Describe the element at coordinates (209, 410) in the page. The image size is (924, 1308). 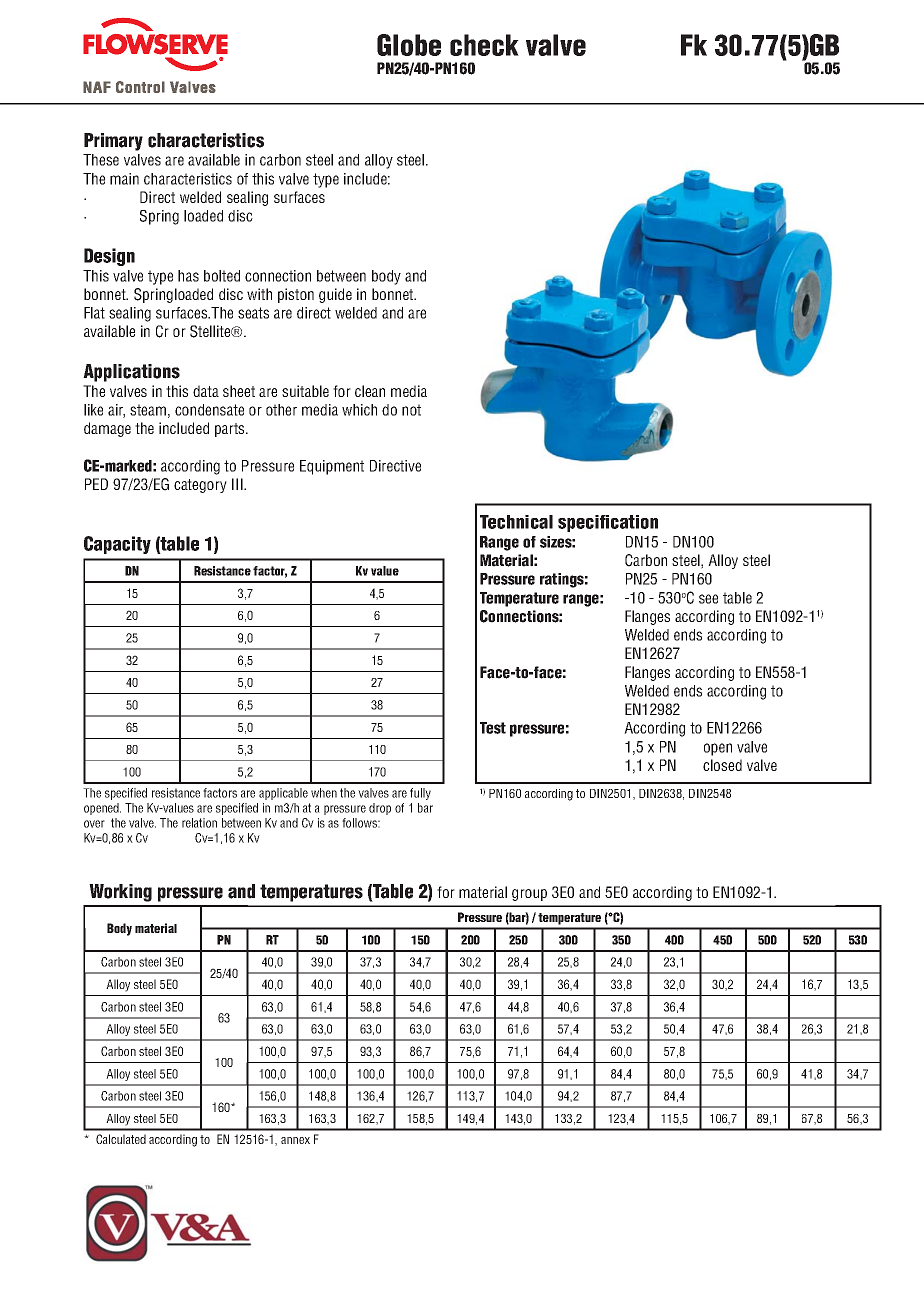
I see `CONDENSATE` at that location.
